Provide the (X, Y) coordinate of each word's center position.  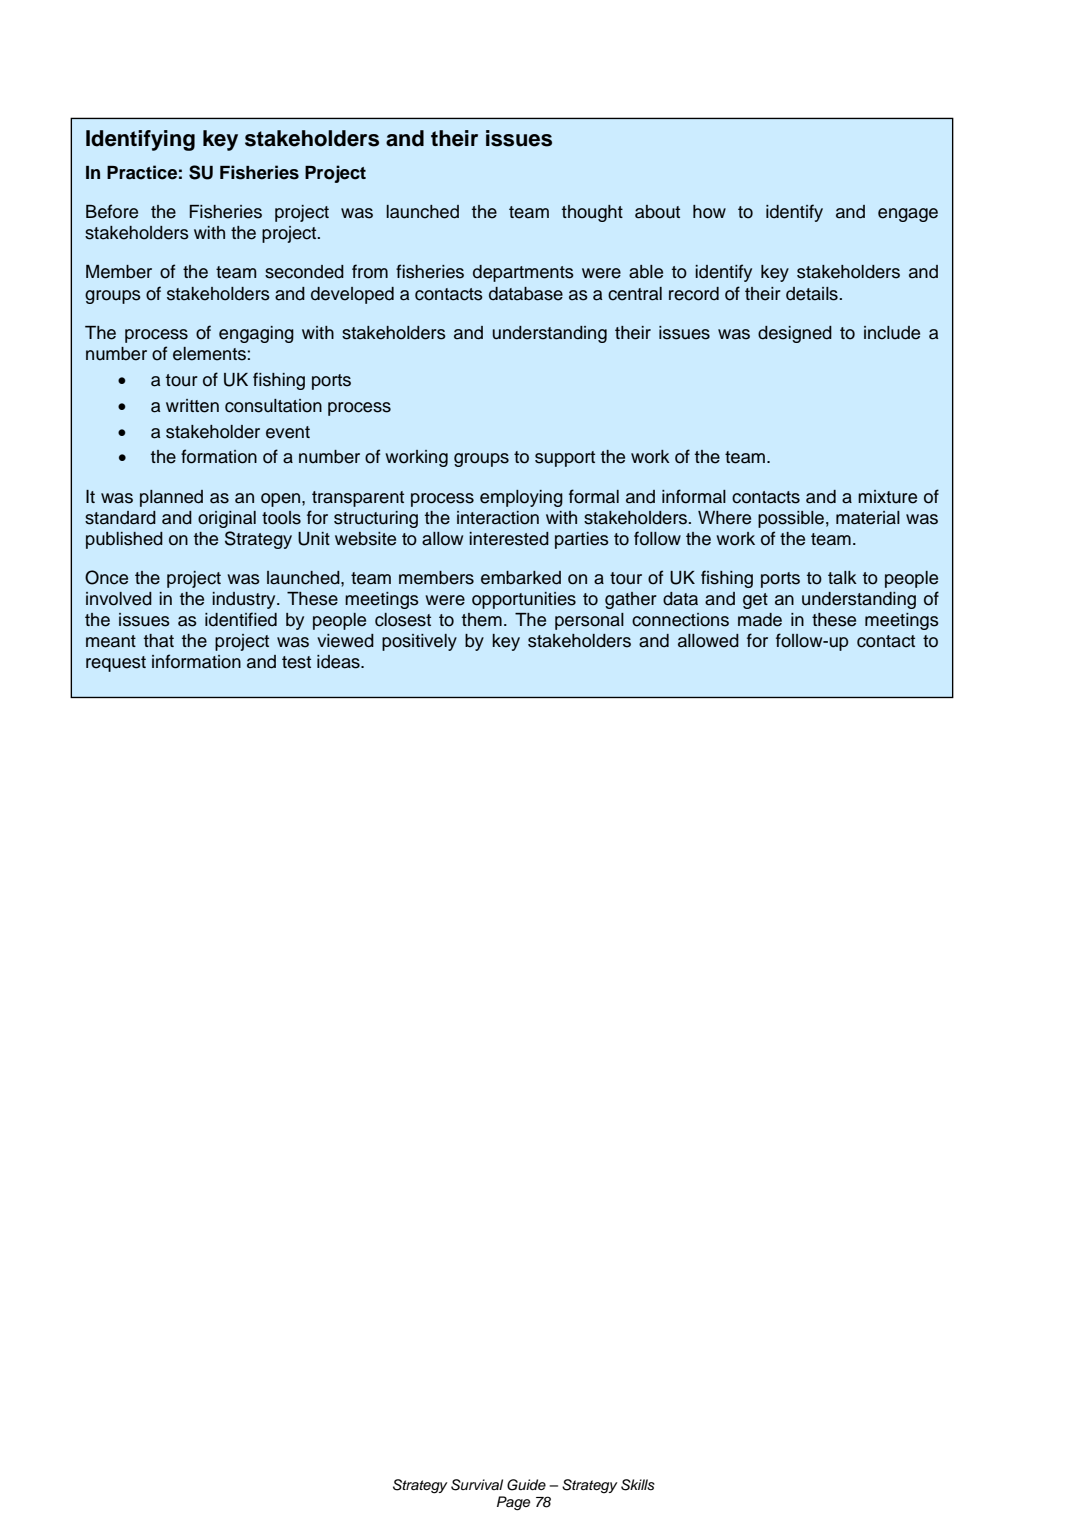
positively (419, 642)
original (227, 519)
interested (509, 539)
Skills (638, 1485)
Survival (477, 1485)
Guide (526, 1485)
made (760, 620)
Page (514, 1503)
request (116, 664)
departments (523, 273)
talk (842, 578)
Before (112, 211)
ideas (339, 662)
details (812, 294)
